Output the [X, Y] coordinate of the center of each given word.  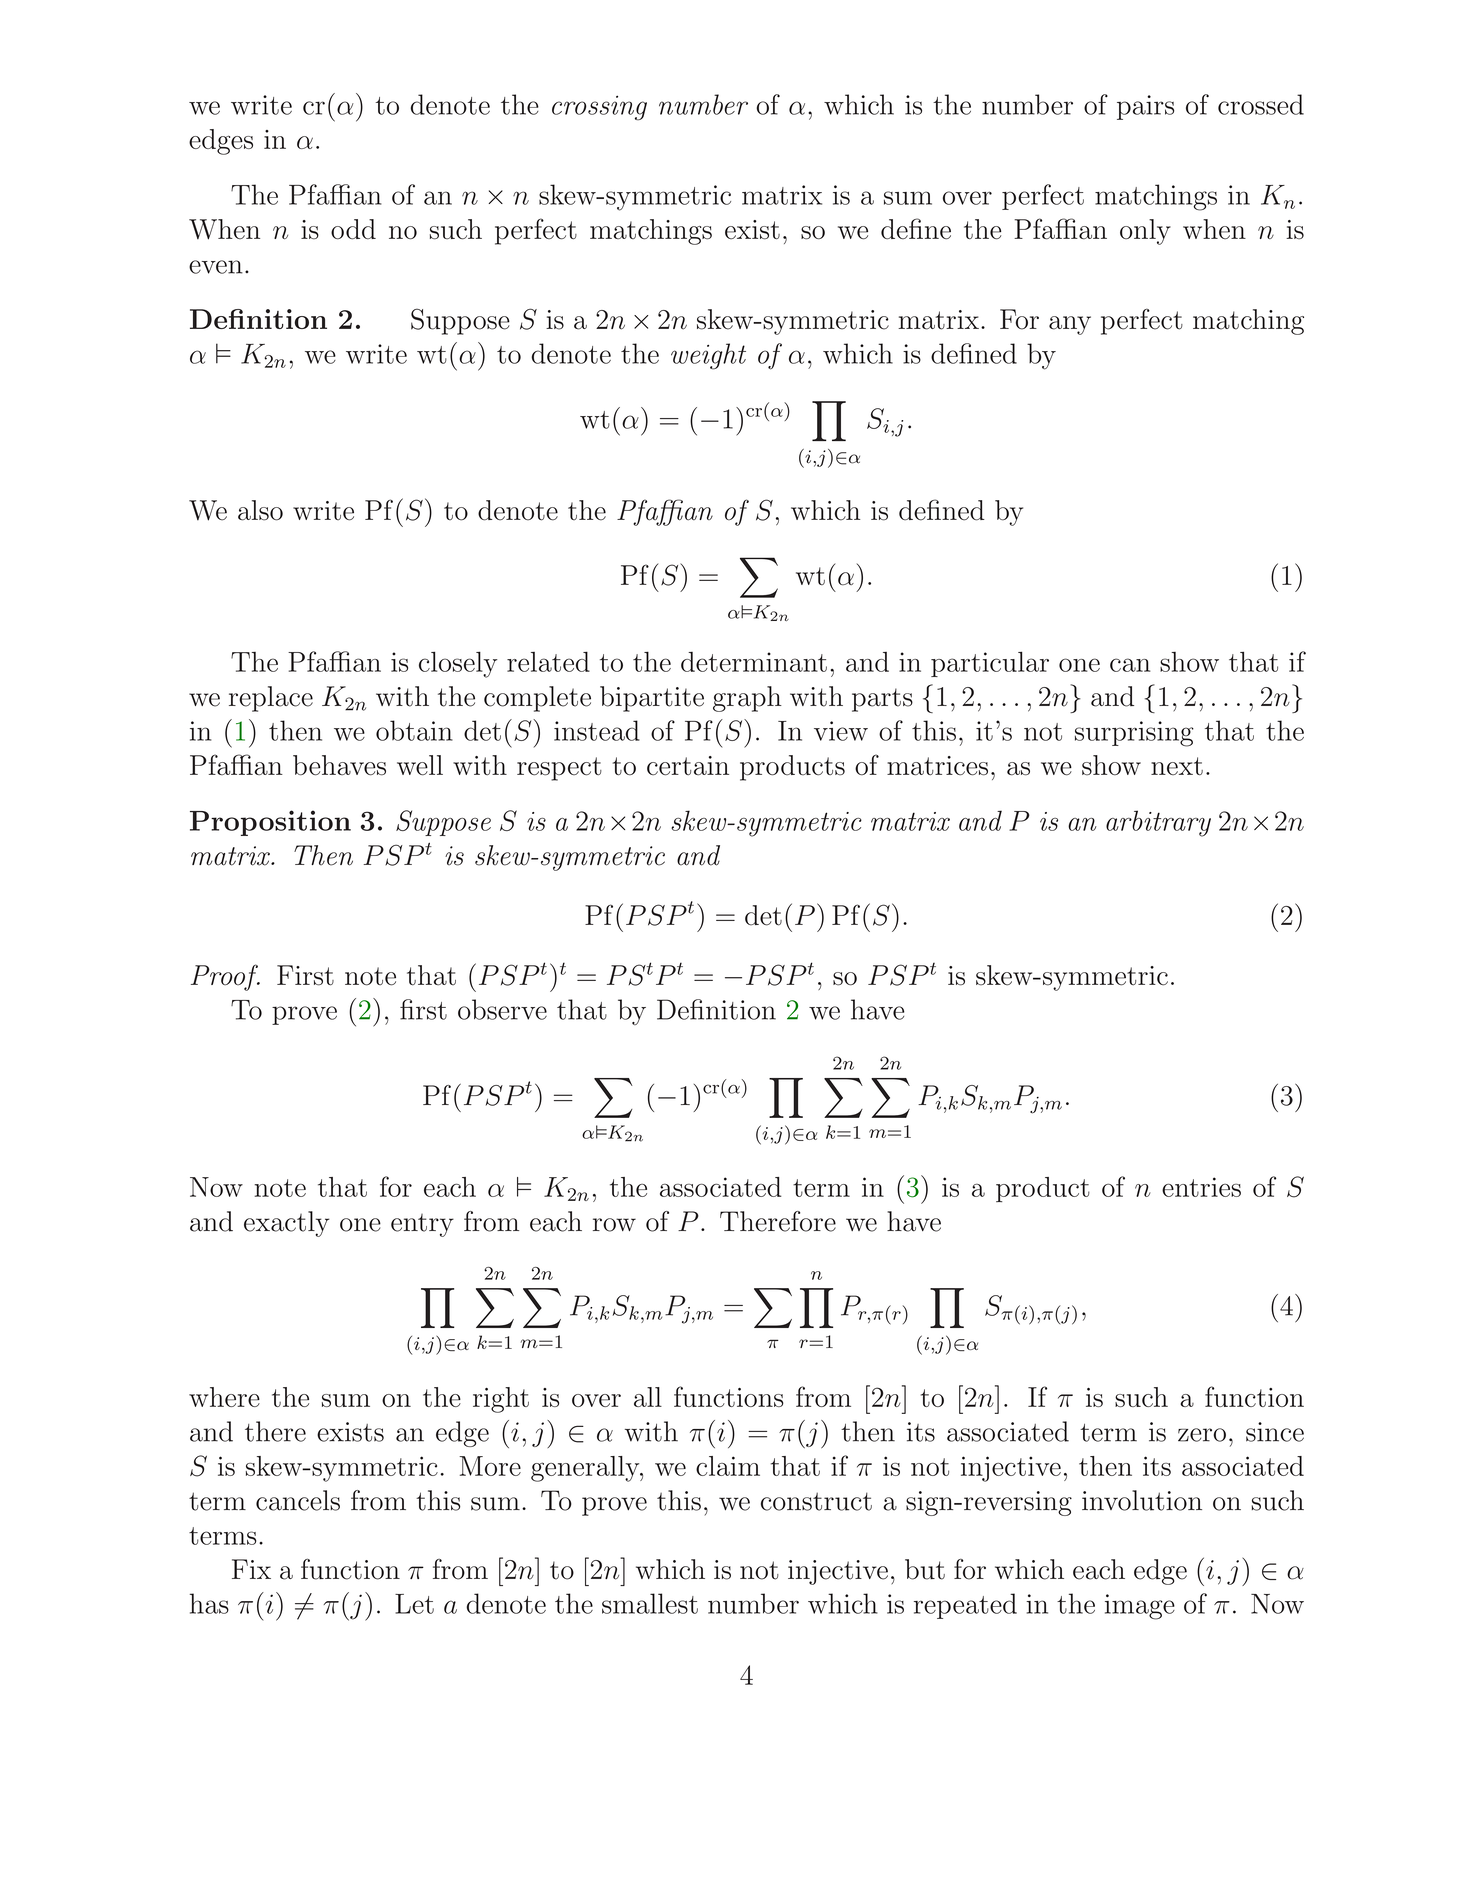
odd [353, 229]
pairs [1145, 107]
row [614, 1225]
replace [271, 699]
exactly [287, 1224]
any [1070, 325]
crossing [599, 108]
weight [708, 356]
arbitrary [1158, 823]
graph [747, 699]
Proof [225, 977]
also [260, 510]
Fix [251, 1569]
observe [502, 1009]
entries [1201, 1187]
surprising [1134, 734]
